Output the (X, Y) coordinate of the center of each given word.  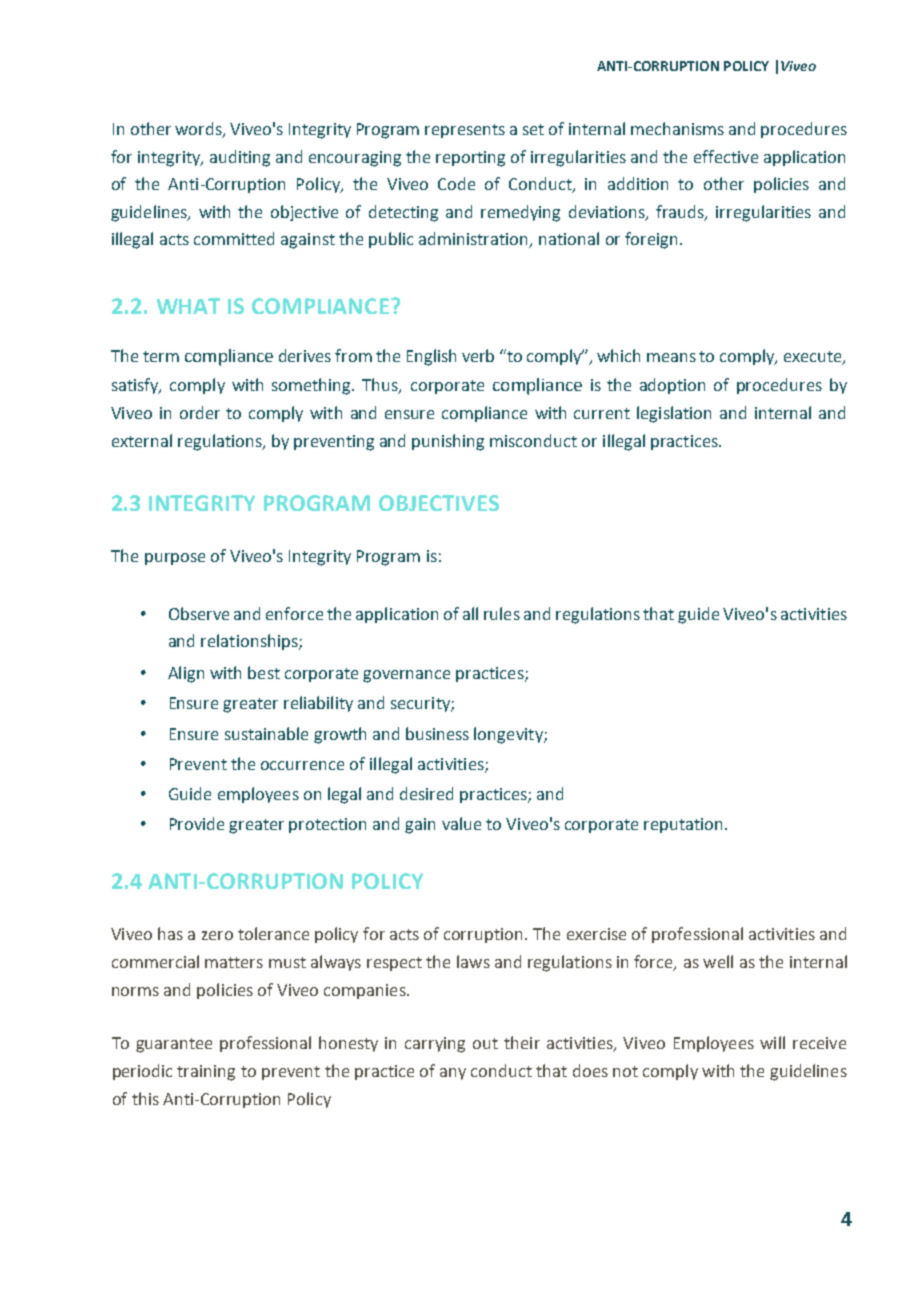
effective (726, 156)
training (206, 1073)
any (453, 1074)
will (772, 1042)
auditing (240, 158)
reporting (470, 159)
